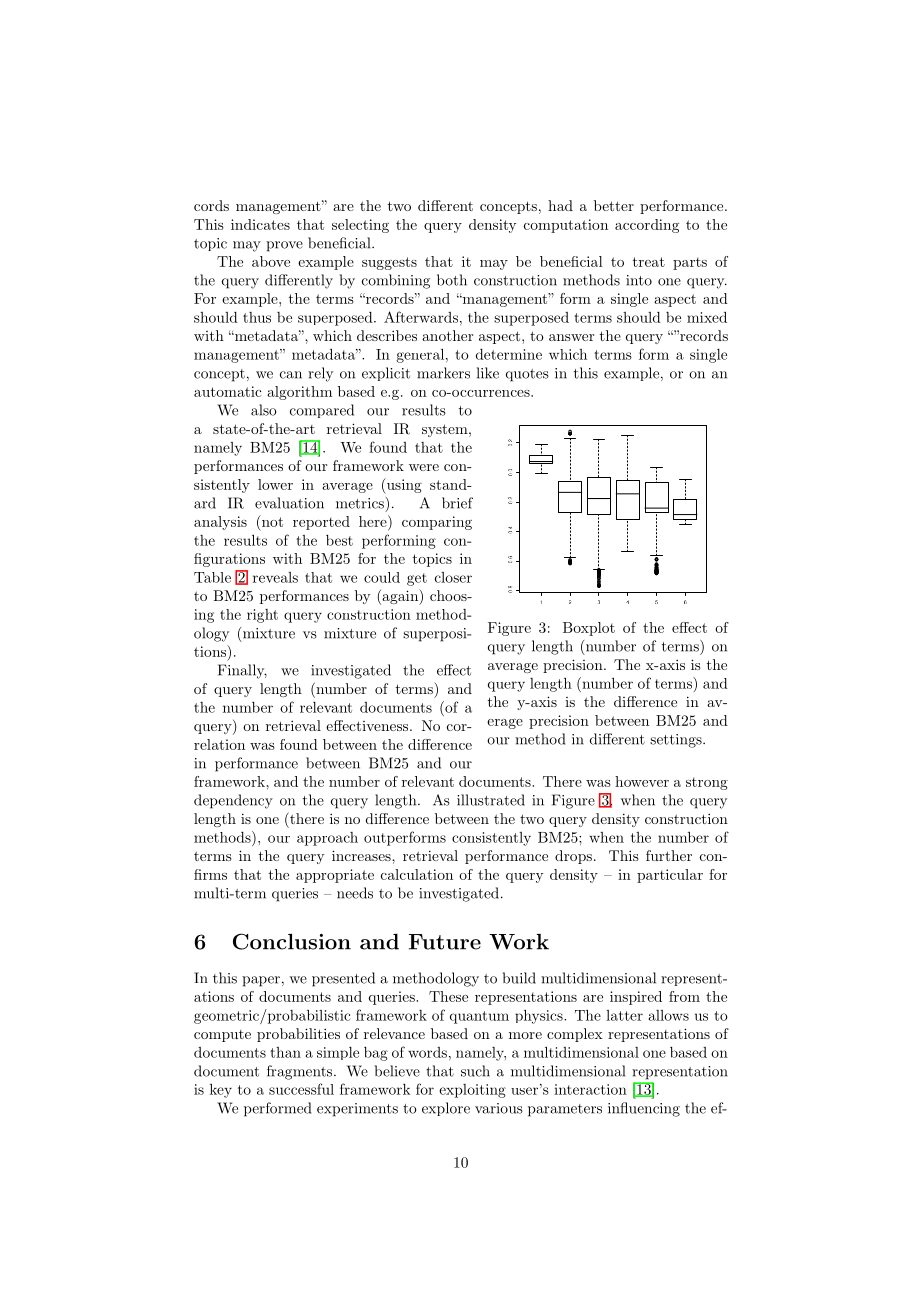  Describe the element at coordinates (289, 503) in the screenshot. I see `evaluation` at that location.
